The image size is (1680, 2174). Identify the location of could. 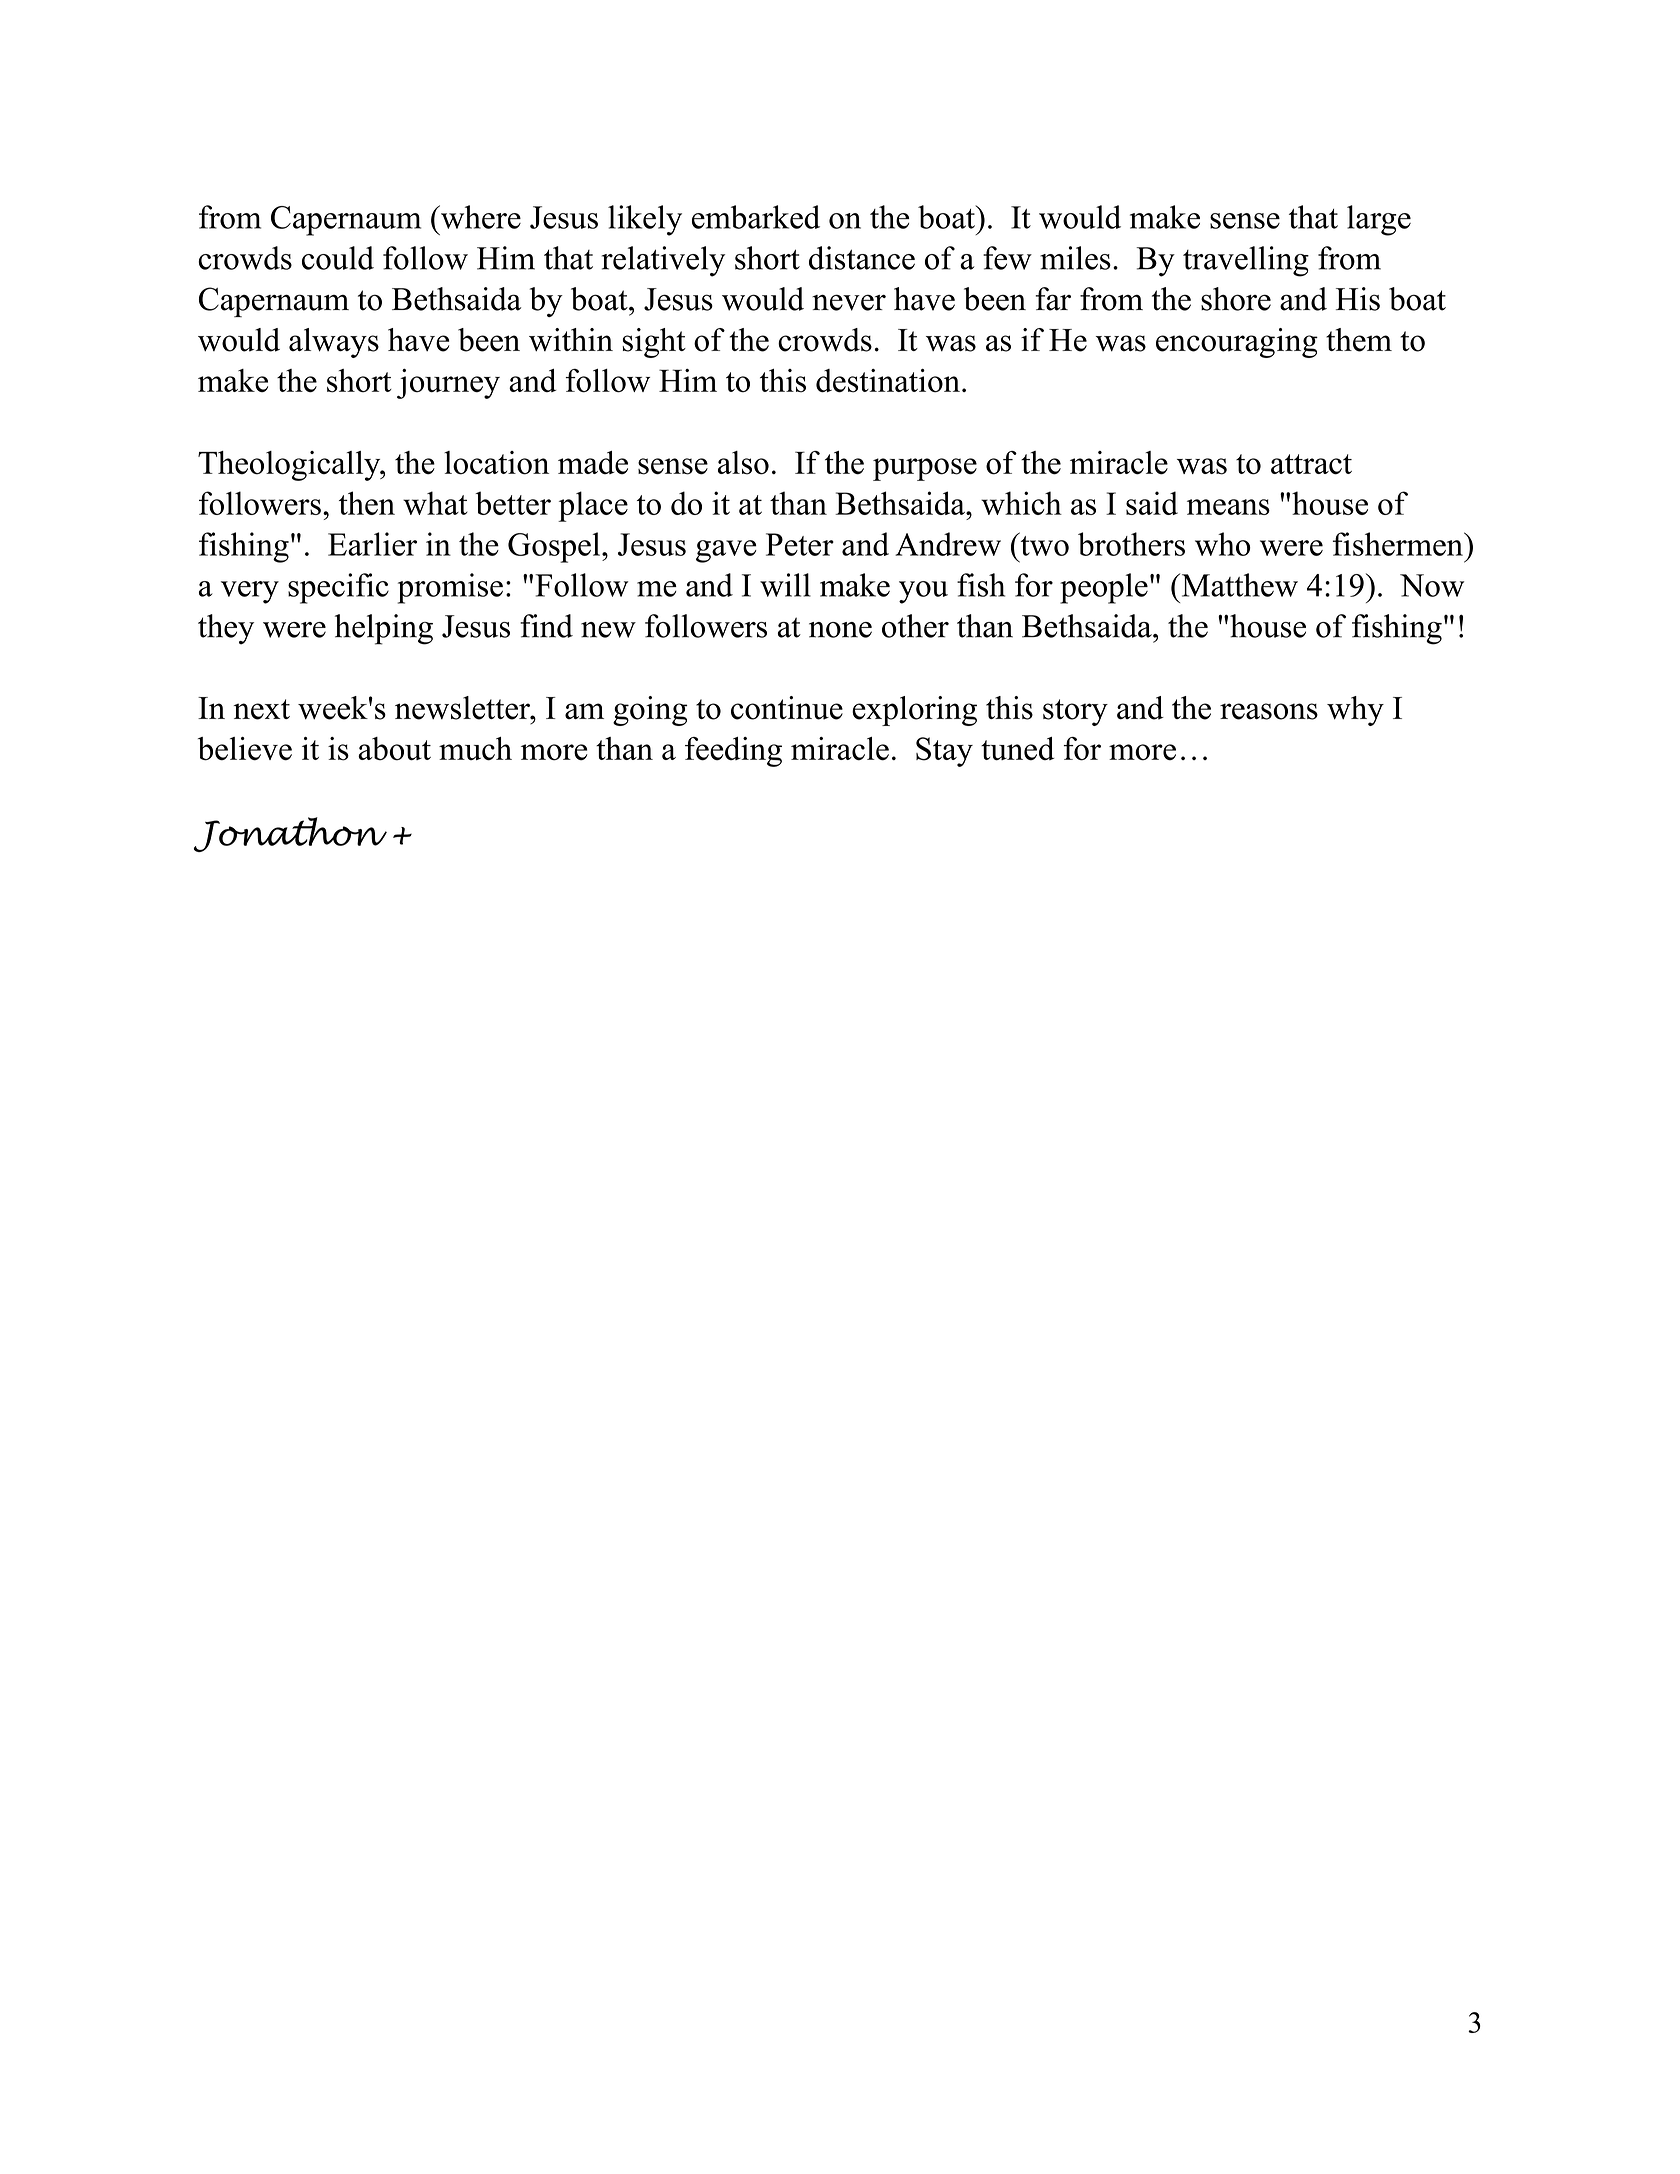
(338, 258).
